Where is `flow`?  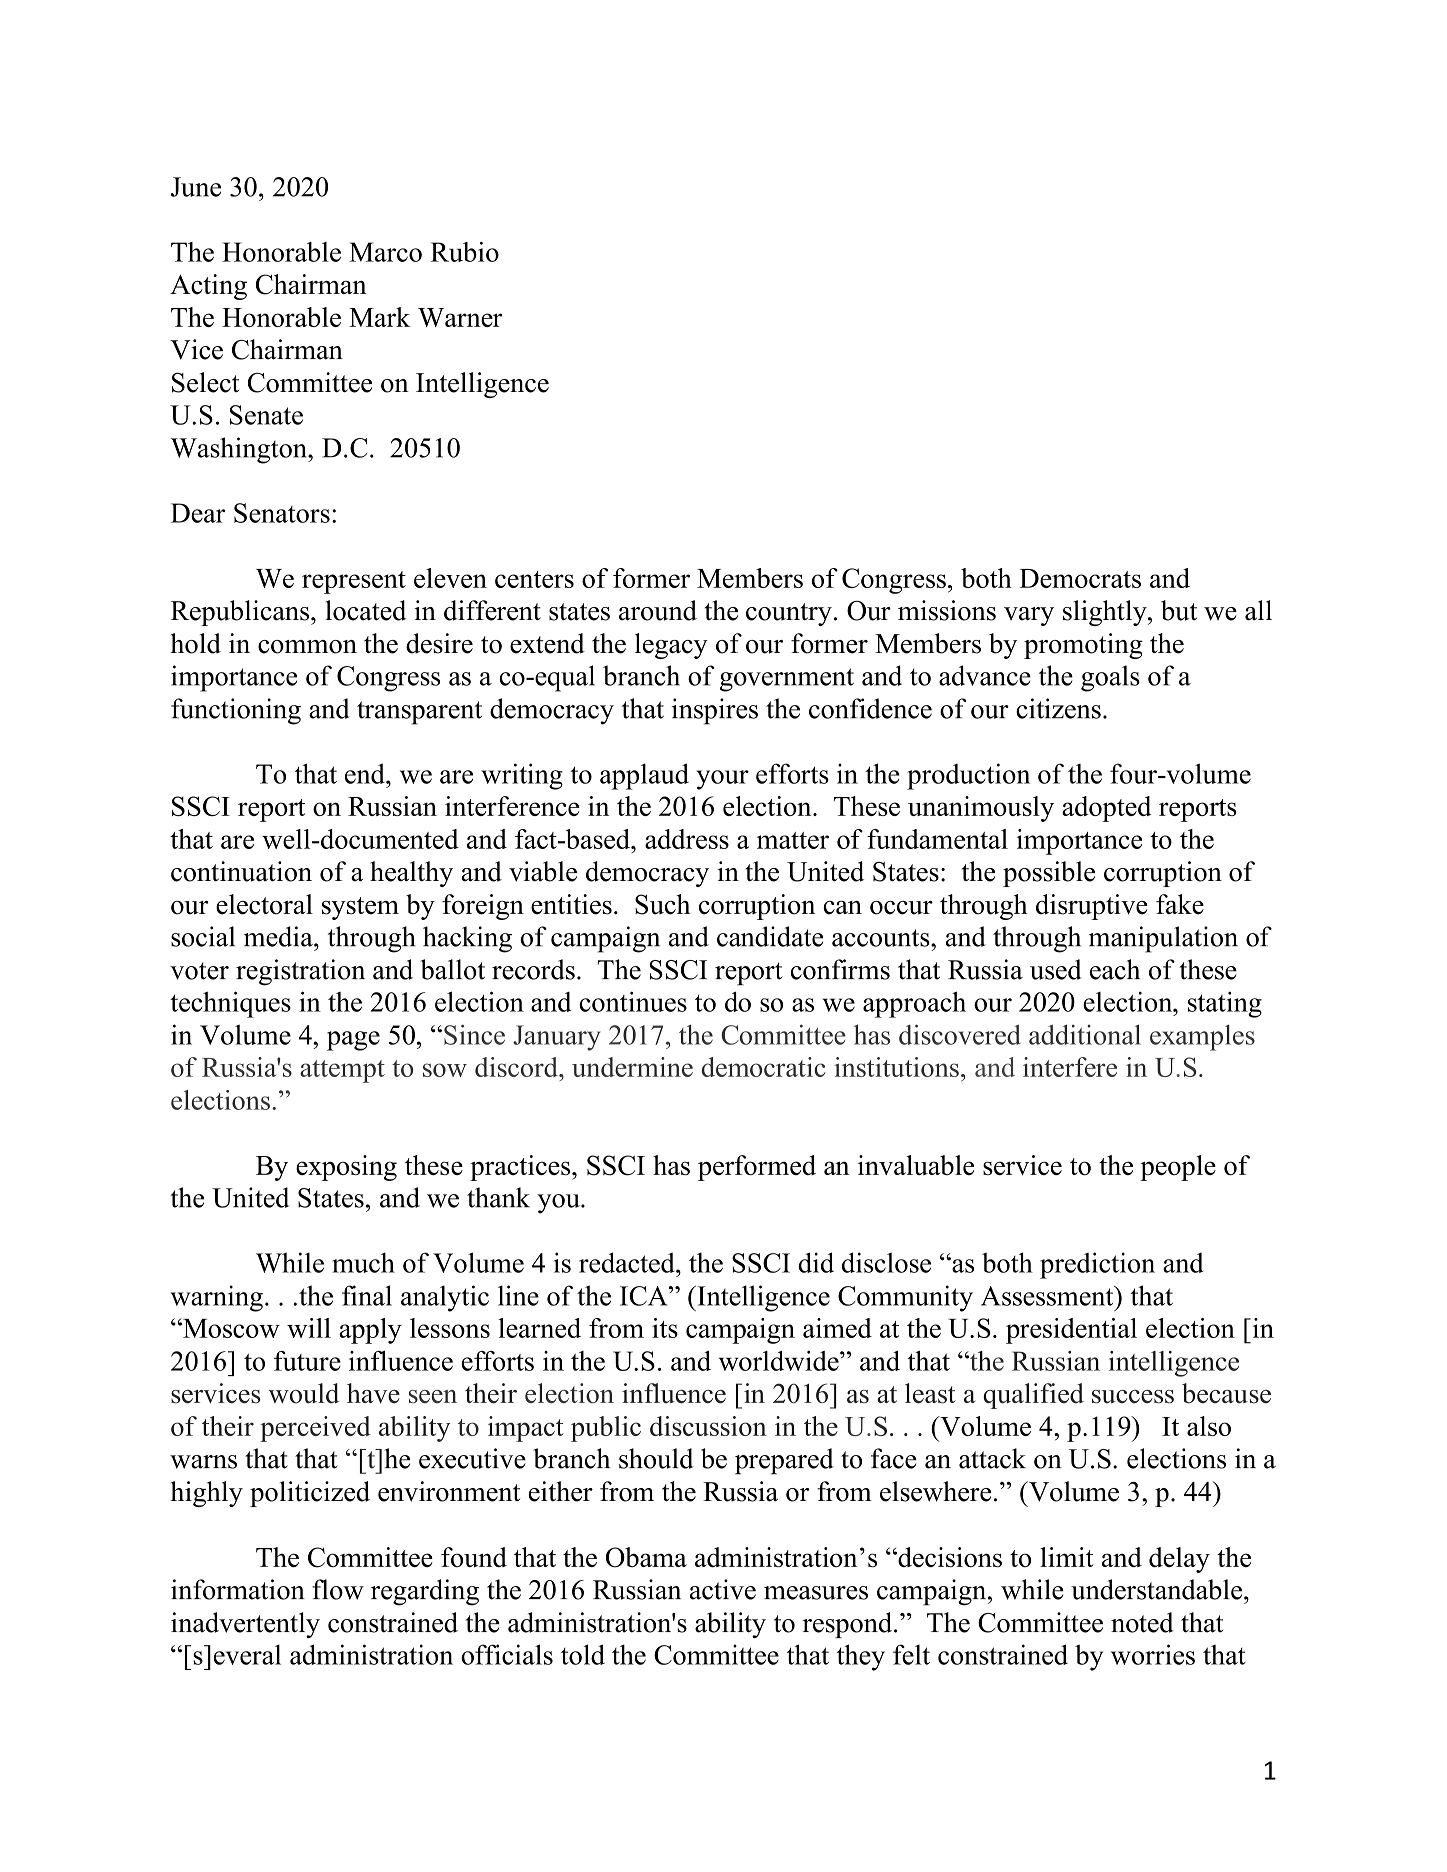 flow is located at coordinates (338, 1589).
